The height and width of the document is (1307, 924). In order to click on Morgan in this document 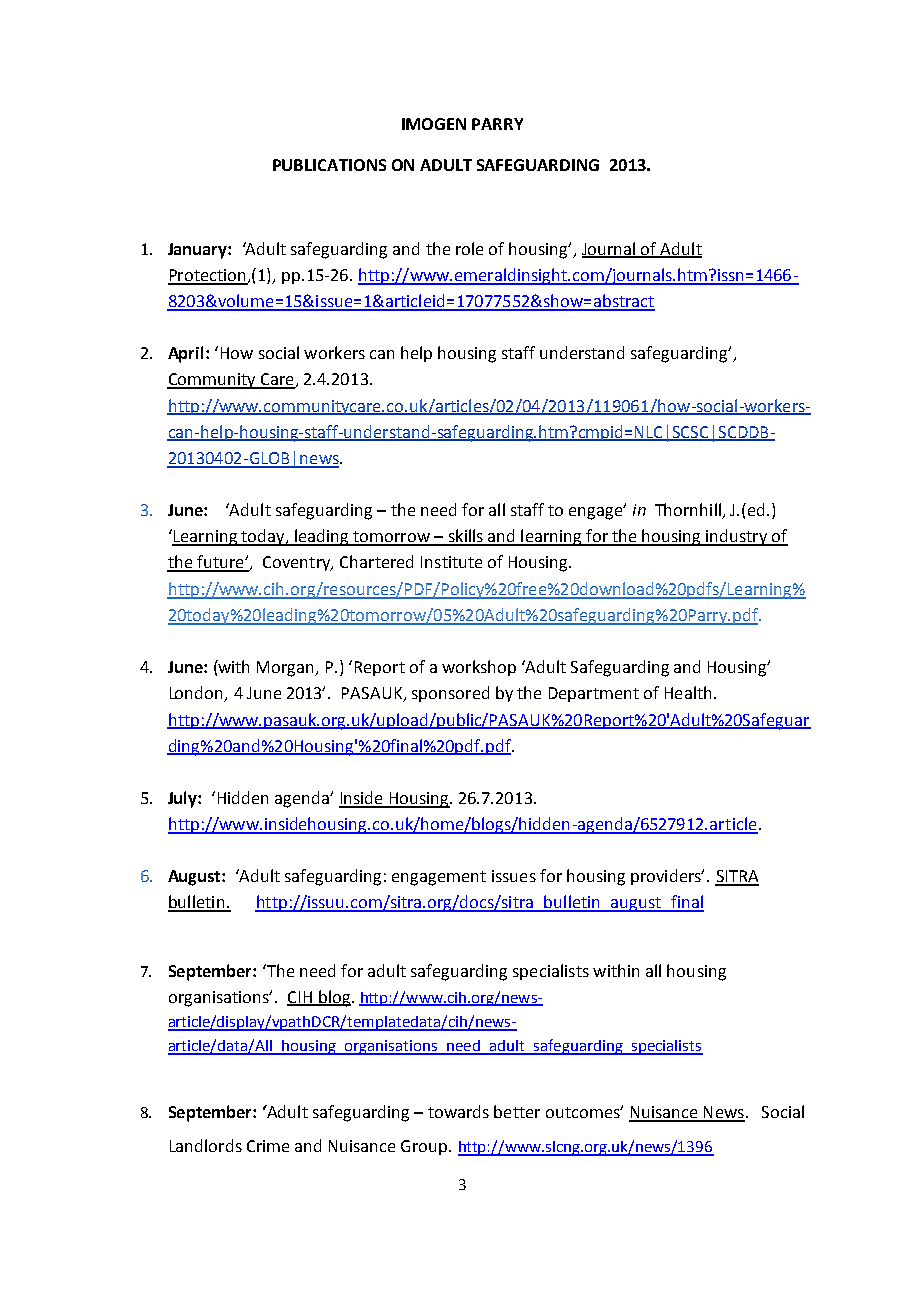, I will do `click(287, 669)`.
